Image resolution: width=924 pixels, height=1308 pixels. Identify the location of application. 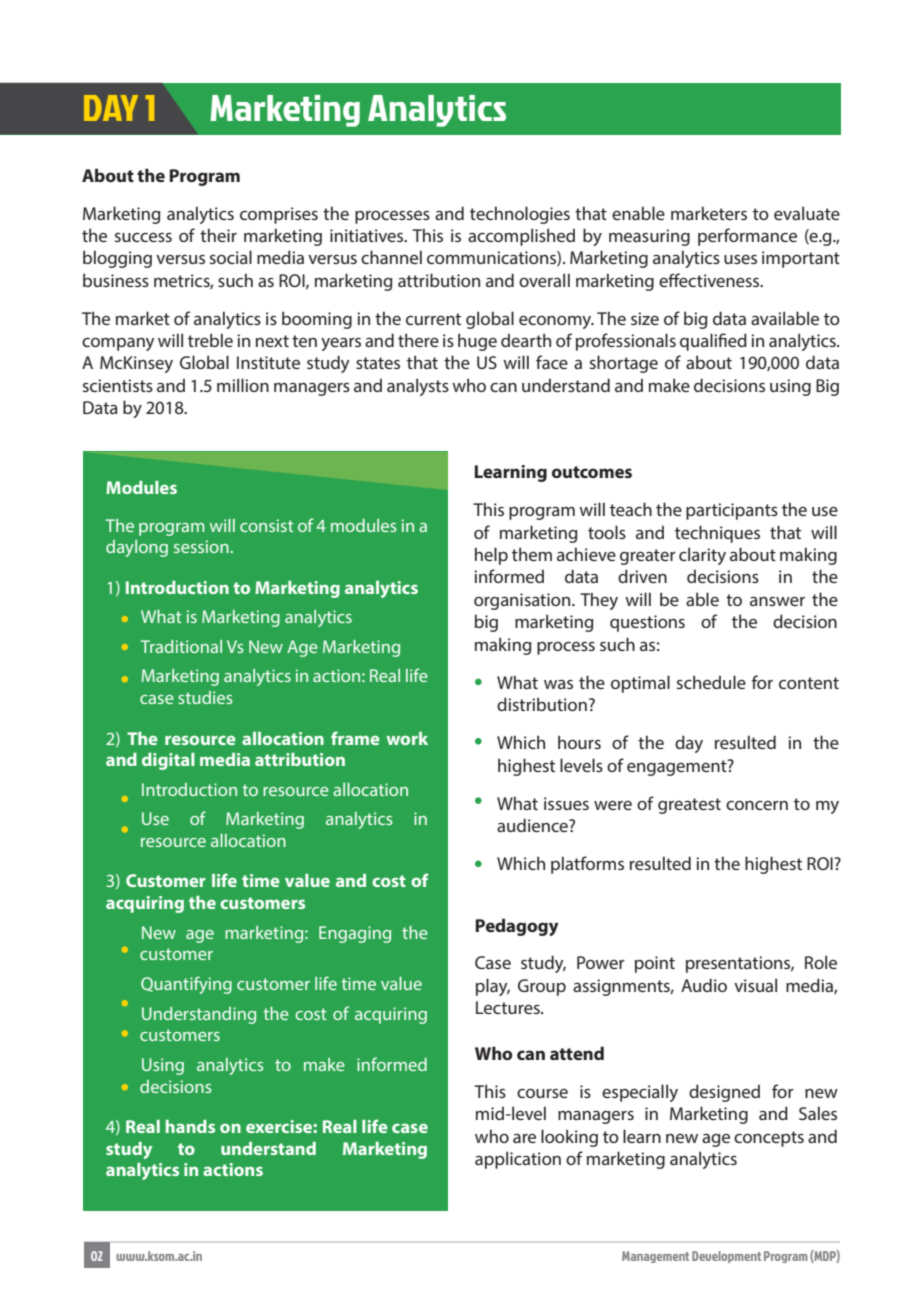
(518, 1160).
